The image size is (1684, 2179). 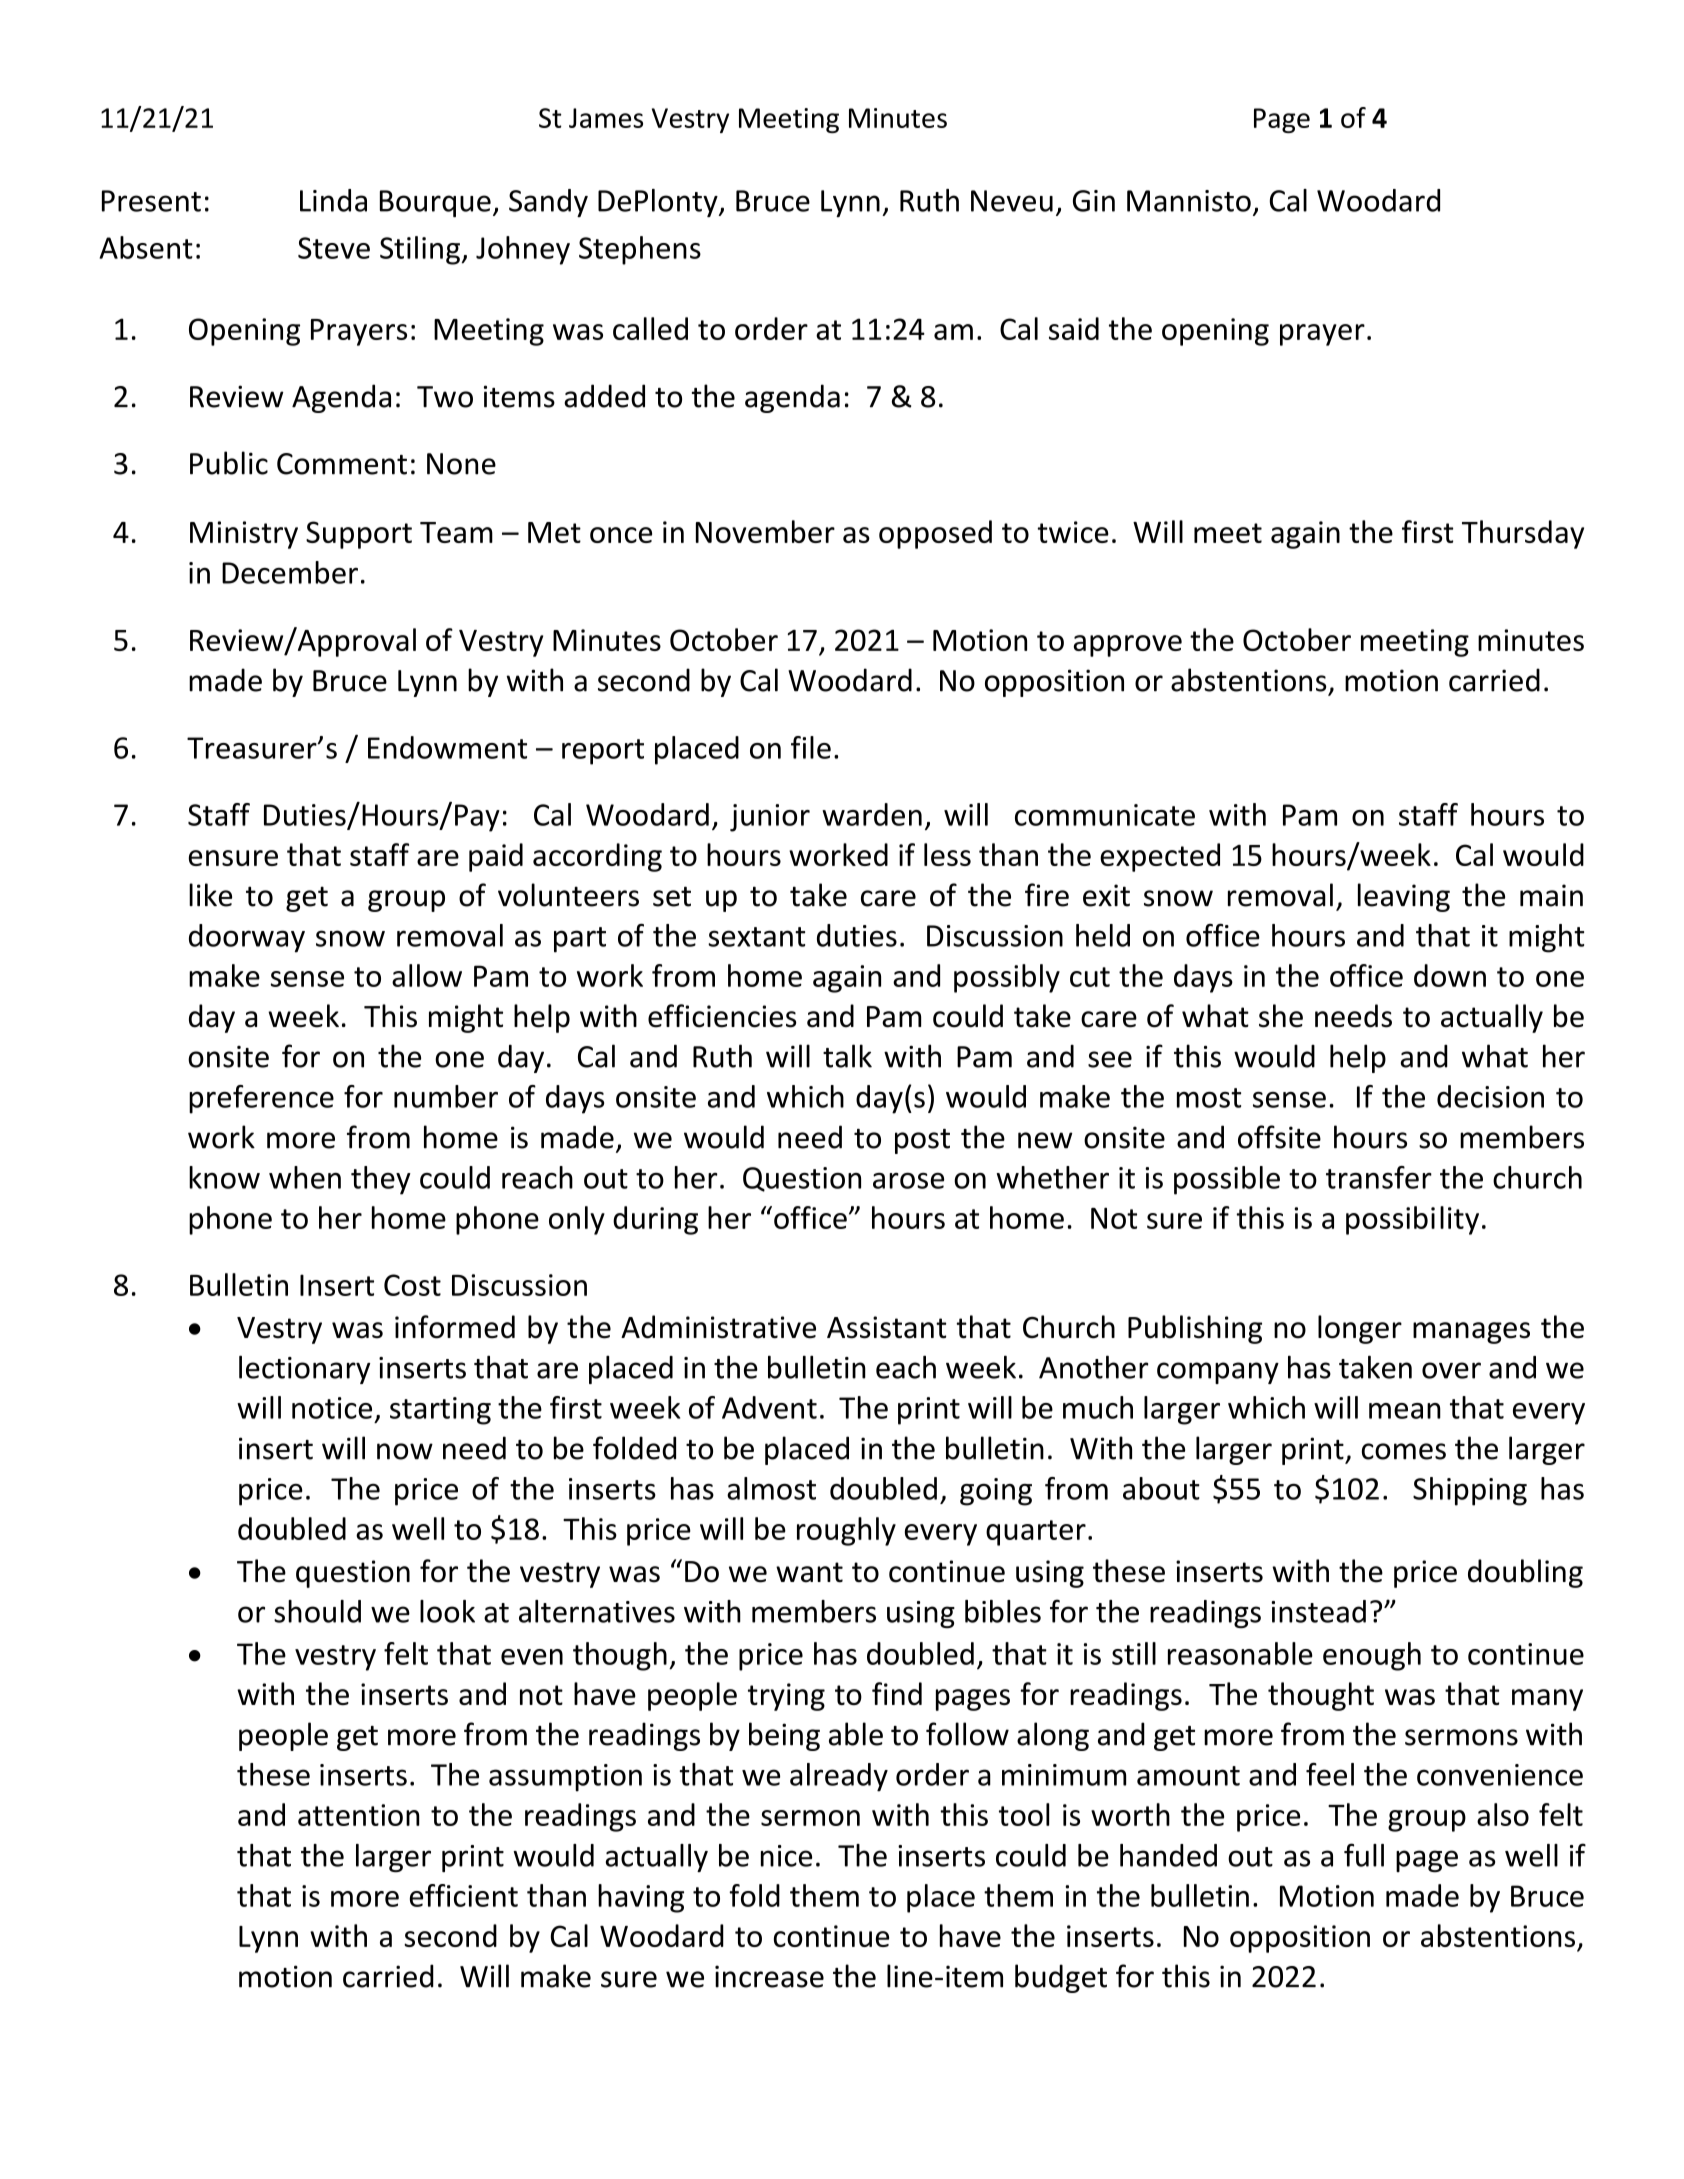 What do you see at coordinates (886, 1327) in the screenshot?
I see `Assistant` at bounding box center [886, 1327].
